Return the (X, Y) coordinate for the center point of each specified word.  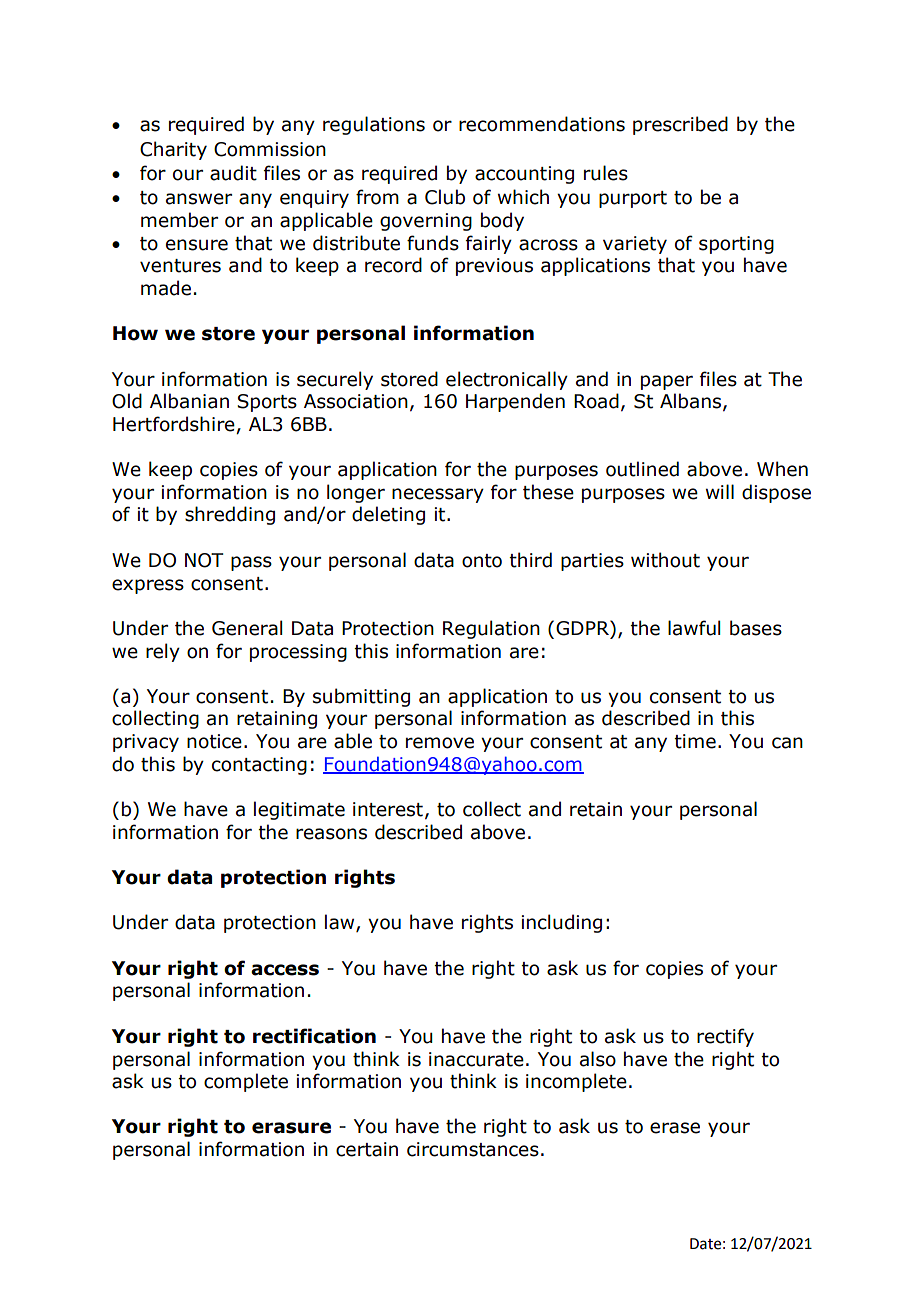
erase (675, 1128)
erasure (291, 1128)
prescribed (680, 125)
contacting (259, 766)
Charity (173, 150)
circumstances (473, 1149)
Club (445, 197)
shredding (230, 515)
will (720, 491)
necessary (438, 495)
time (695, 741)
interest (388, 809)
